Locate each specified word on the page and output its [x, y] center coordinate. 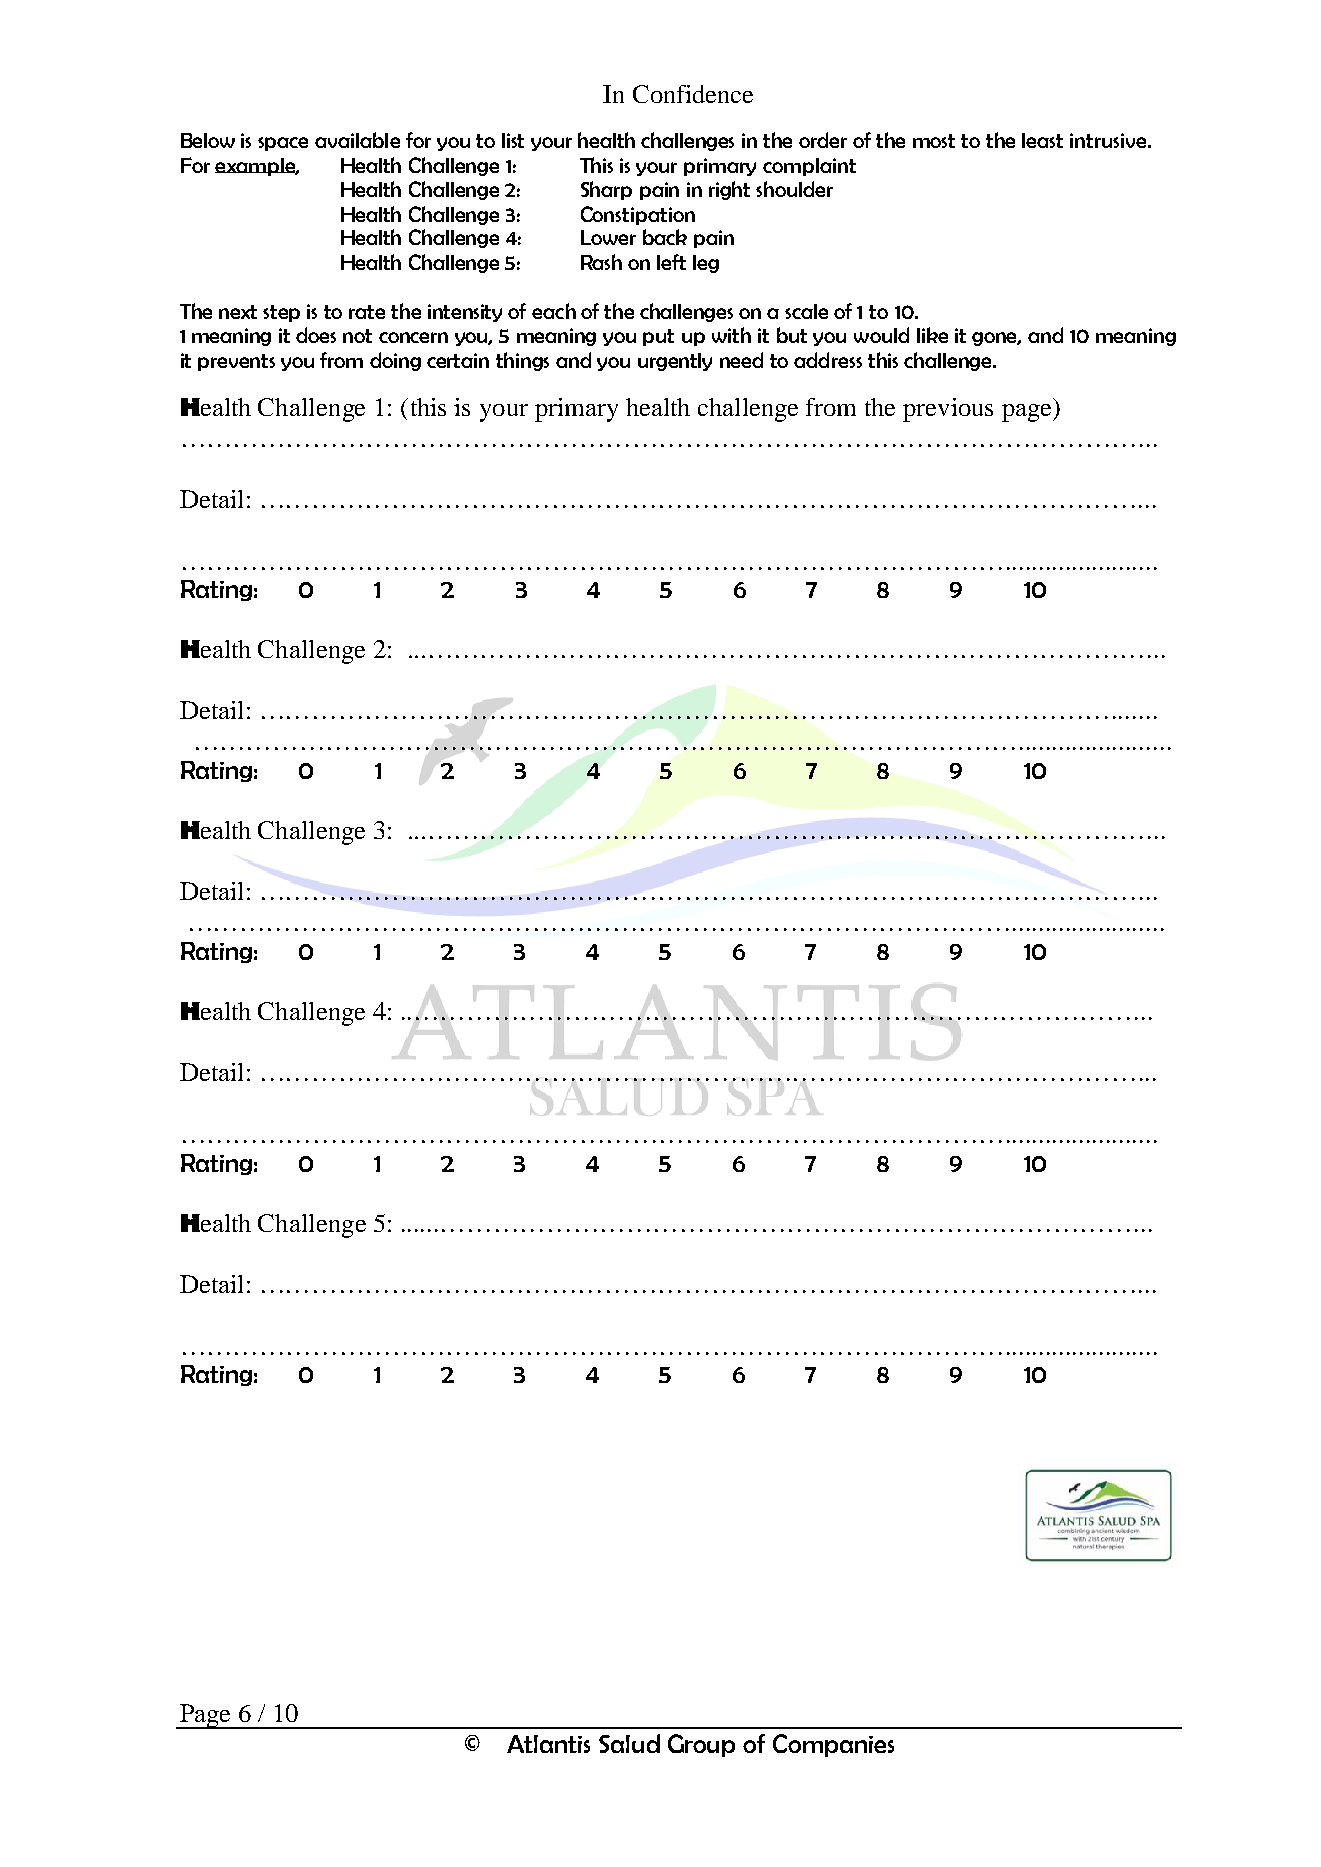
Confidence [693, 94]
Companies [833, 1745]
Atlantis [548, 1744]
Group [701, 1745]
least [1042, 140]
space [283, 144]
